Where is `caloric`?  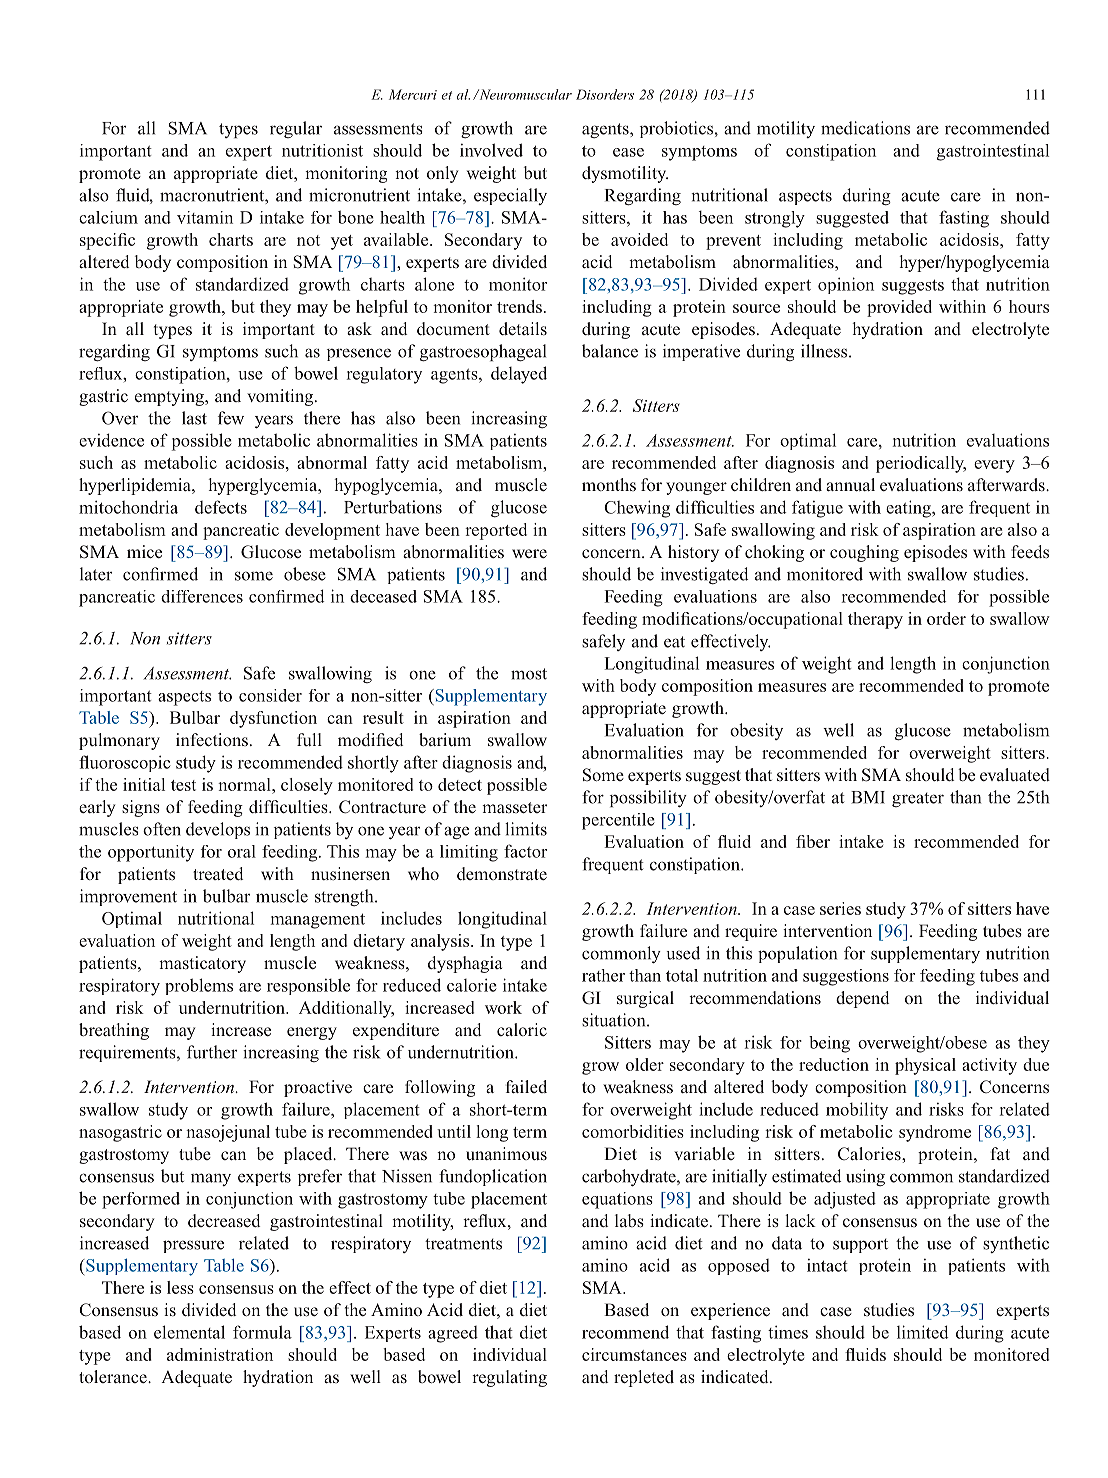 caloric is located at coordinates (522, 1029).
